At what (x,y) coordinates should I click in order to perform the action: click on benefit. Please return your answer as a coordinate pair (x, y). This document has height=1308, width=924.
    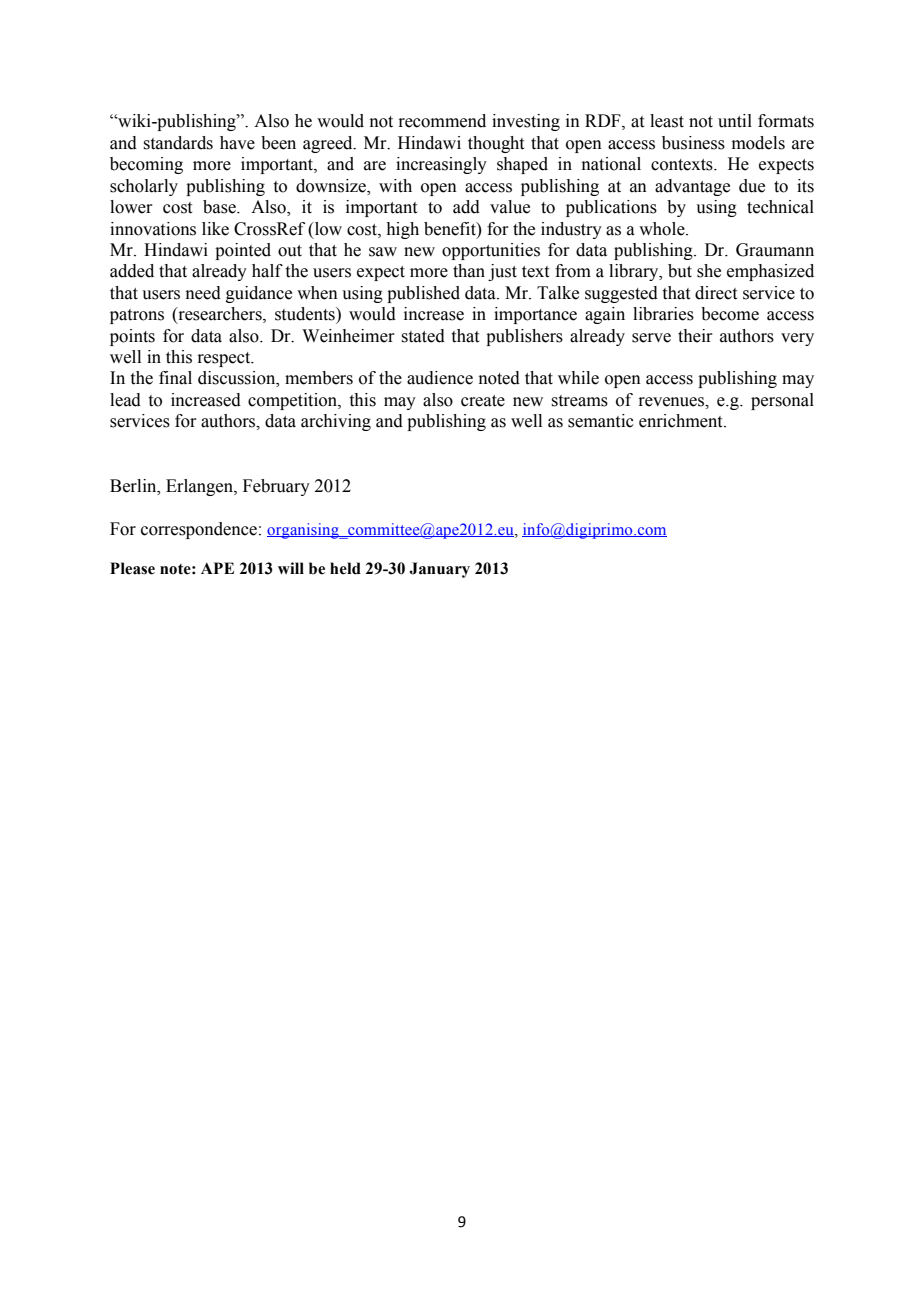
    Looking at the image, I should click on (451, 229).
